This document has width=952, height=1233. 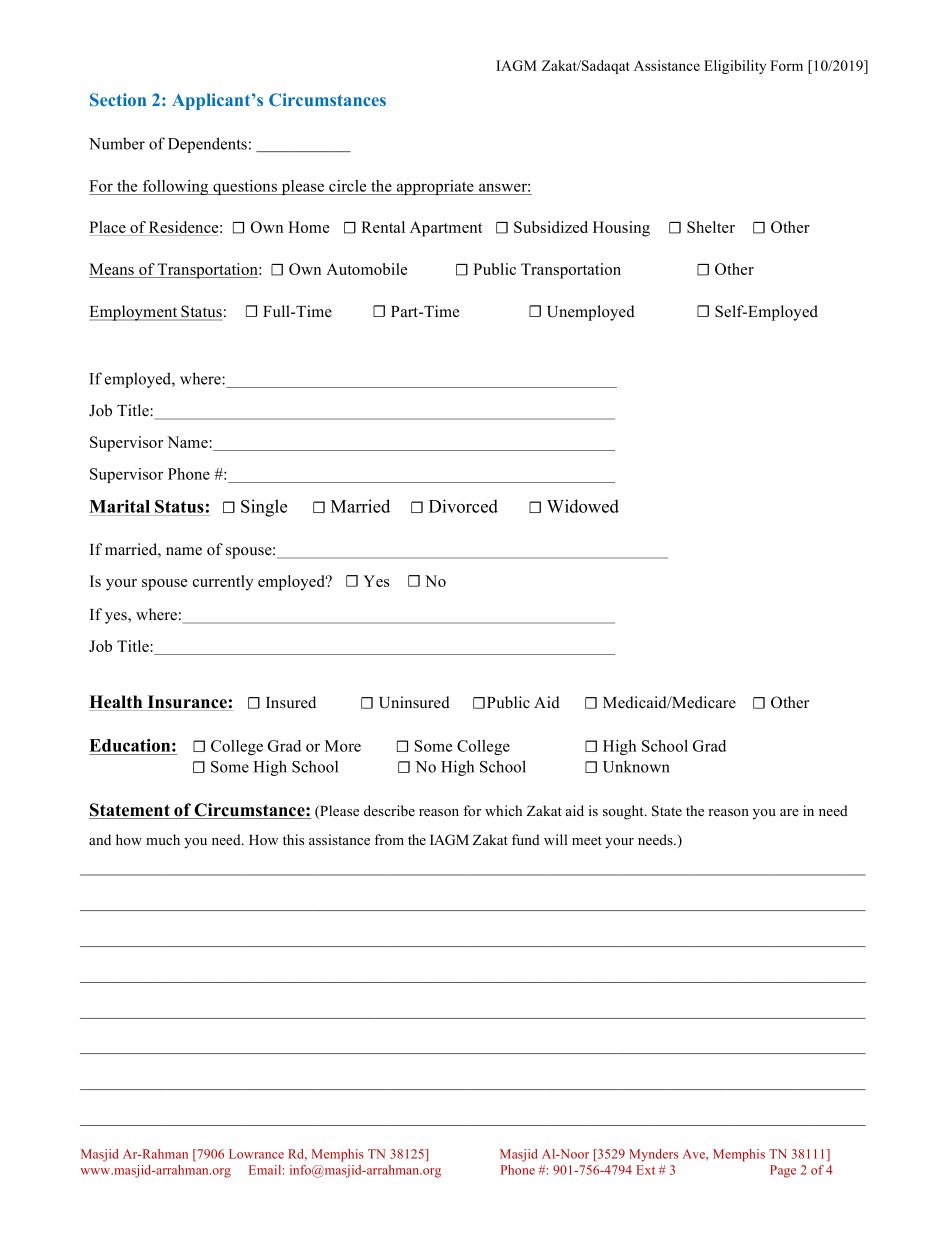 What do you see at coordinates (783, 1171) in the document?
I see `Page` at bounding box center [783, 1171].
